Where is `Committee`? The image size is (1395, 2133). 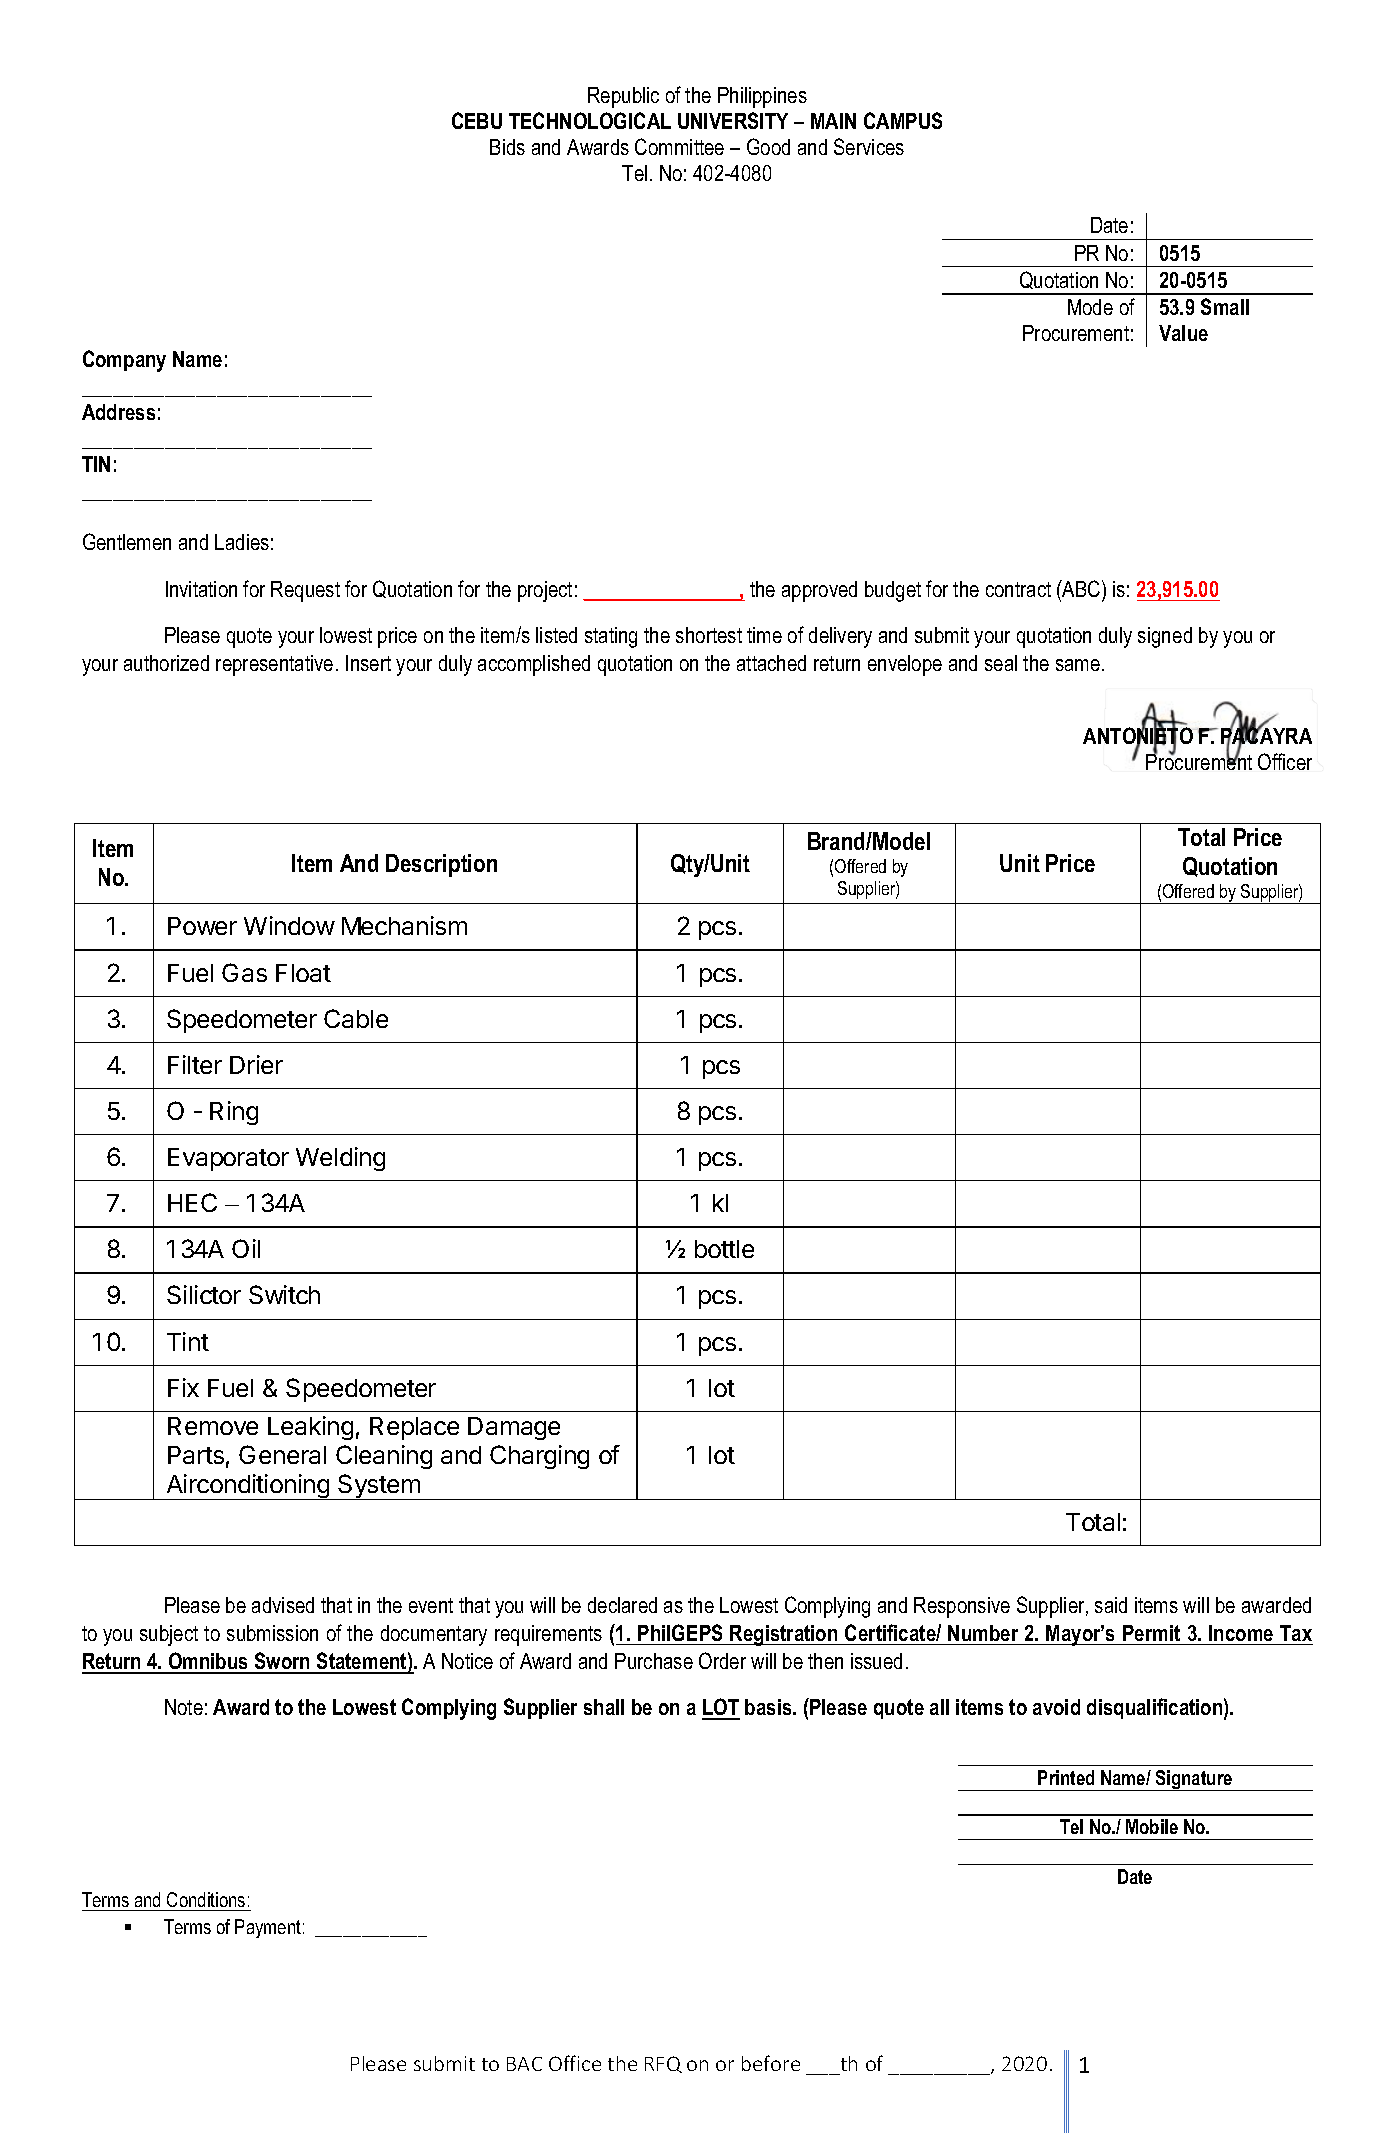 Committee is located at coordinates (679, 146).
